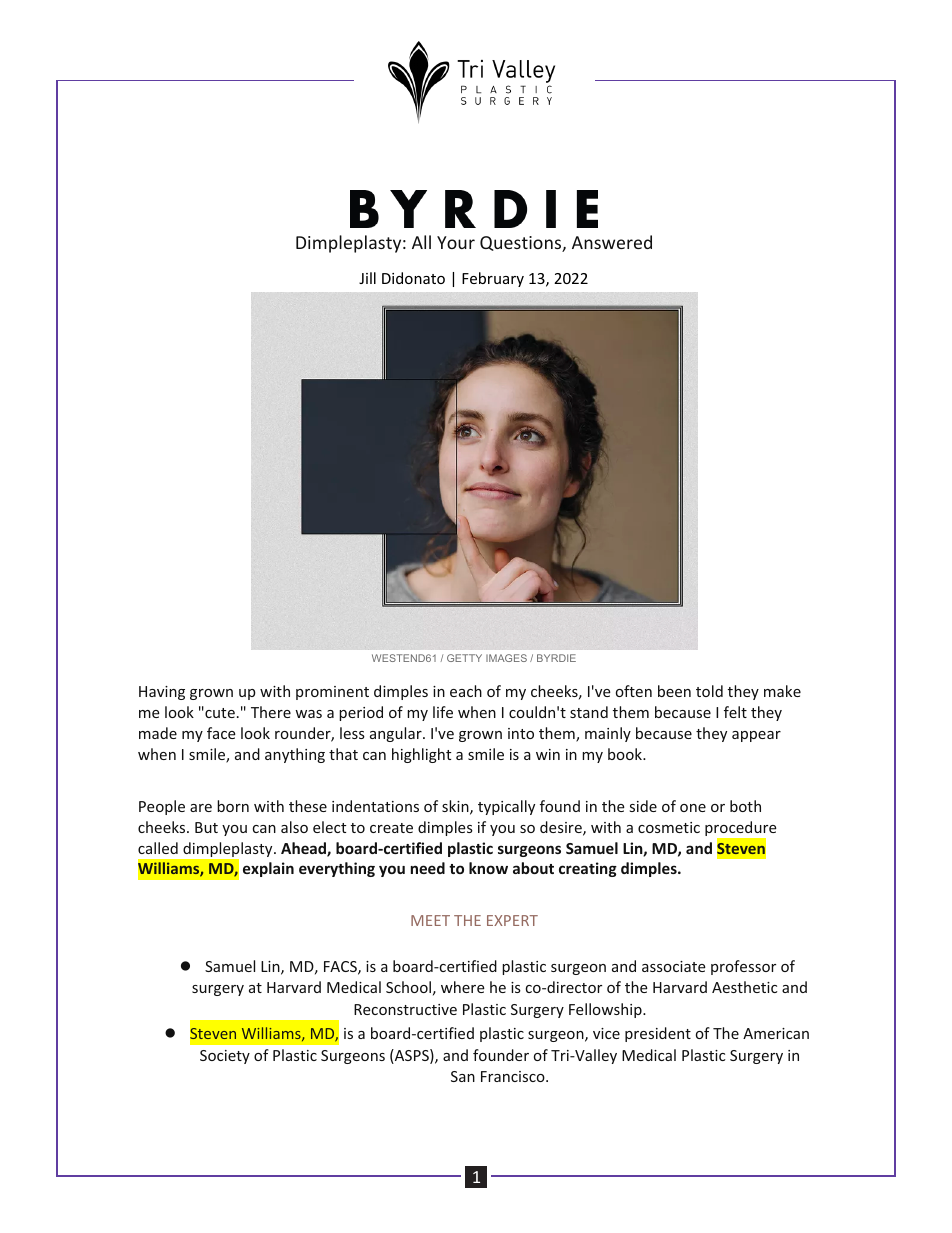 The height and width of the screenshot is (1233, 952). I want to click on Answered, so click(612, 242).
